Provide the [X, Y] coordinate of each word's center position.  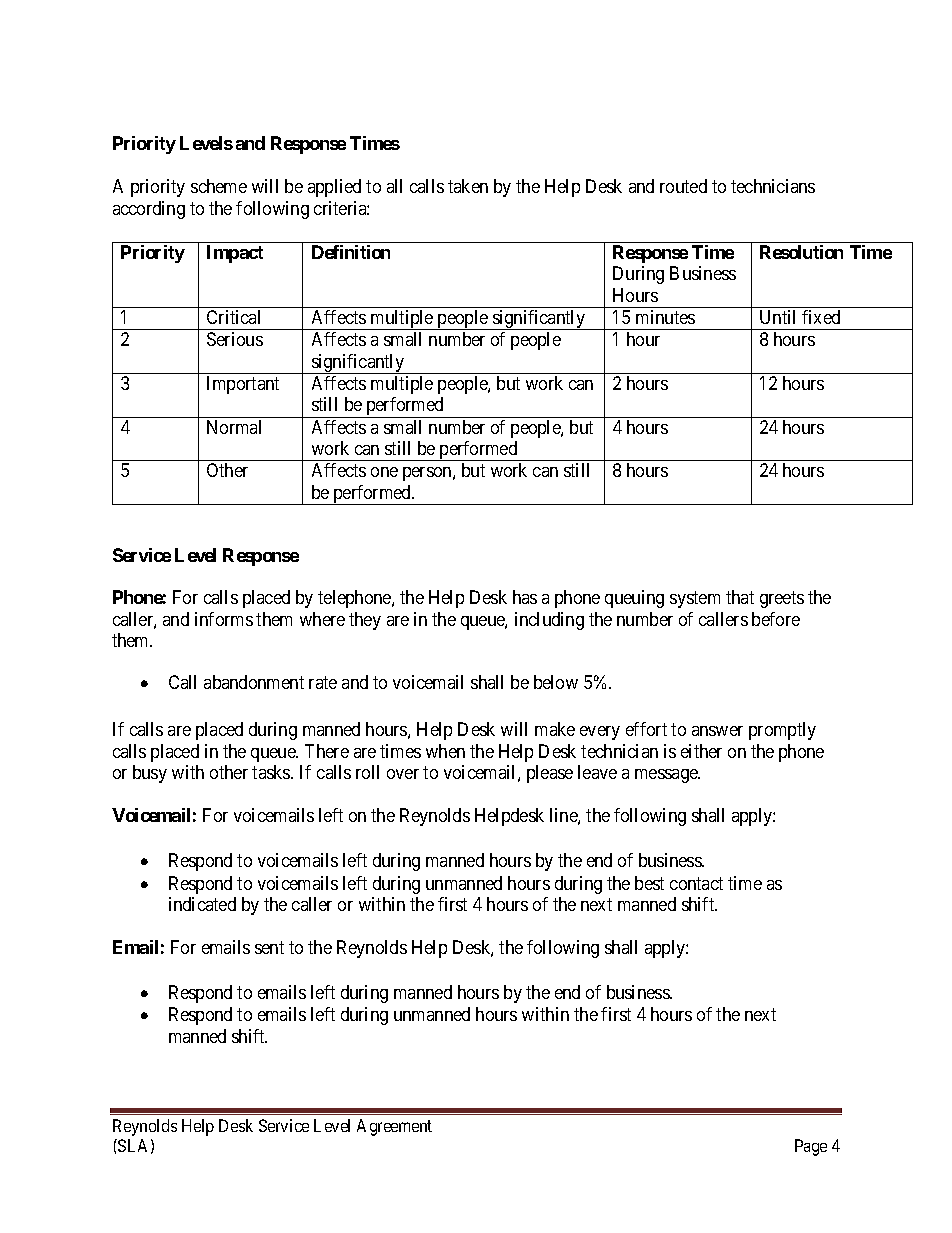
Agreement [394, 1127]
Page [811, 1147]
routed [683, 186]
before [776, 619]
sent [269, 947]
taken [468, 186]
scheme [219, 186]
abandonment [254, 682]
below [556, 682]
